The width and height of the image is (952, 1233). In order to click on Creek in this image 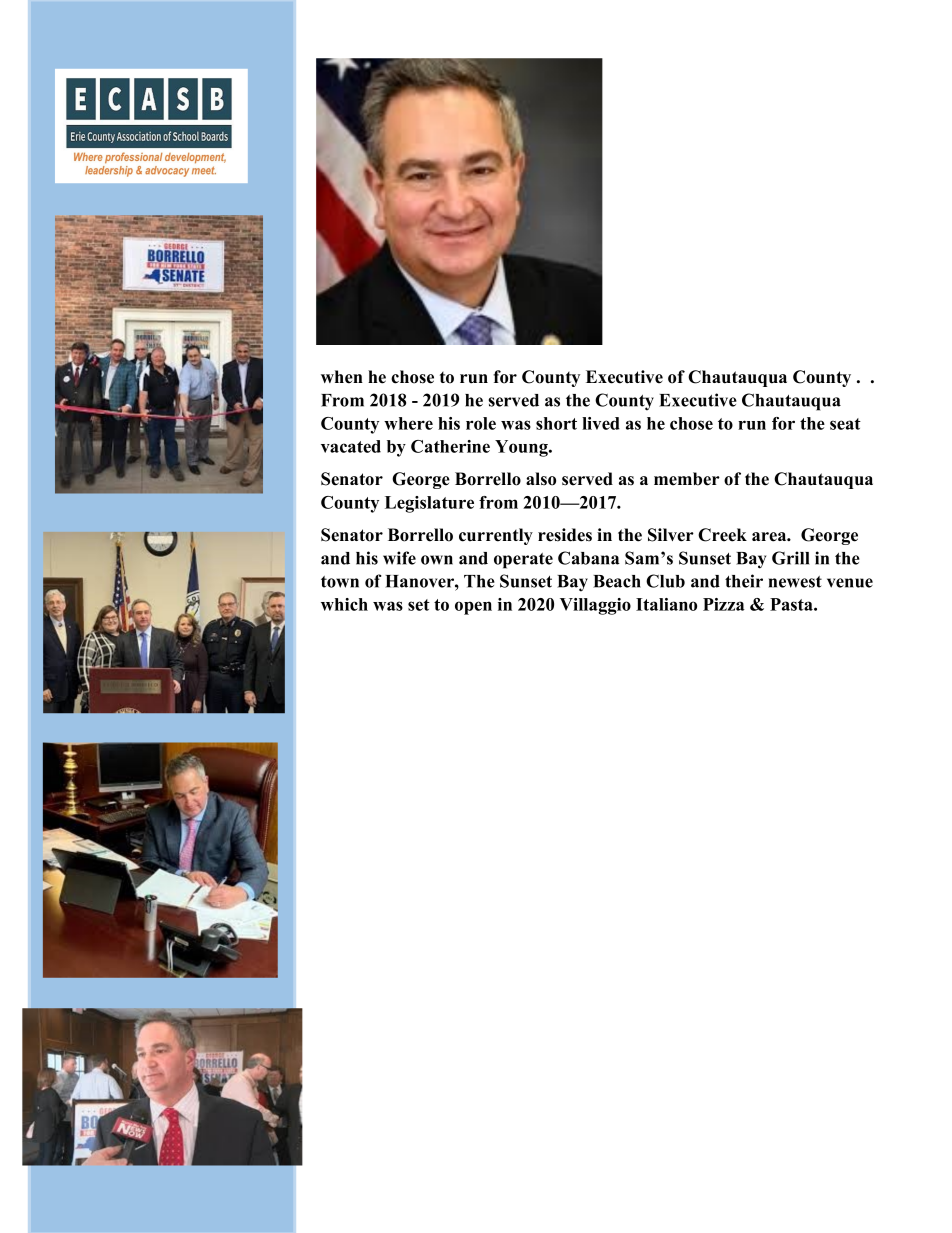, I will do `click(722, 535)`.
